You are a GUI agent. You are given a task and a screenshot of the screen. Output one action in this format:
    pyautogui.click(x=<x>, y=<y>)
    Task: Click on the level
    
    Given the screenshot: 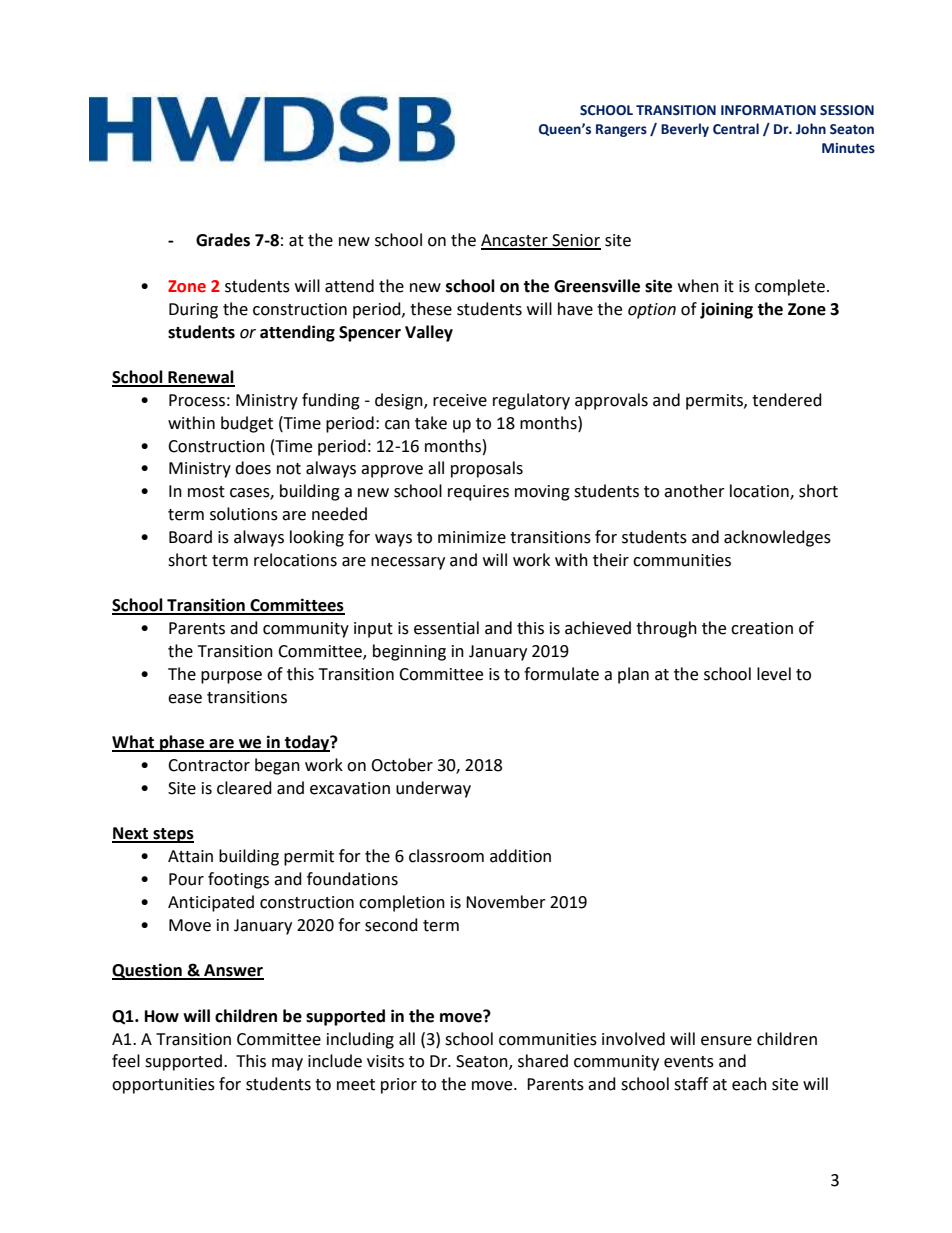 What is the action you would take?
    pyautogui.click(x=774, y=674)
